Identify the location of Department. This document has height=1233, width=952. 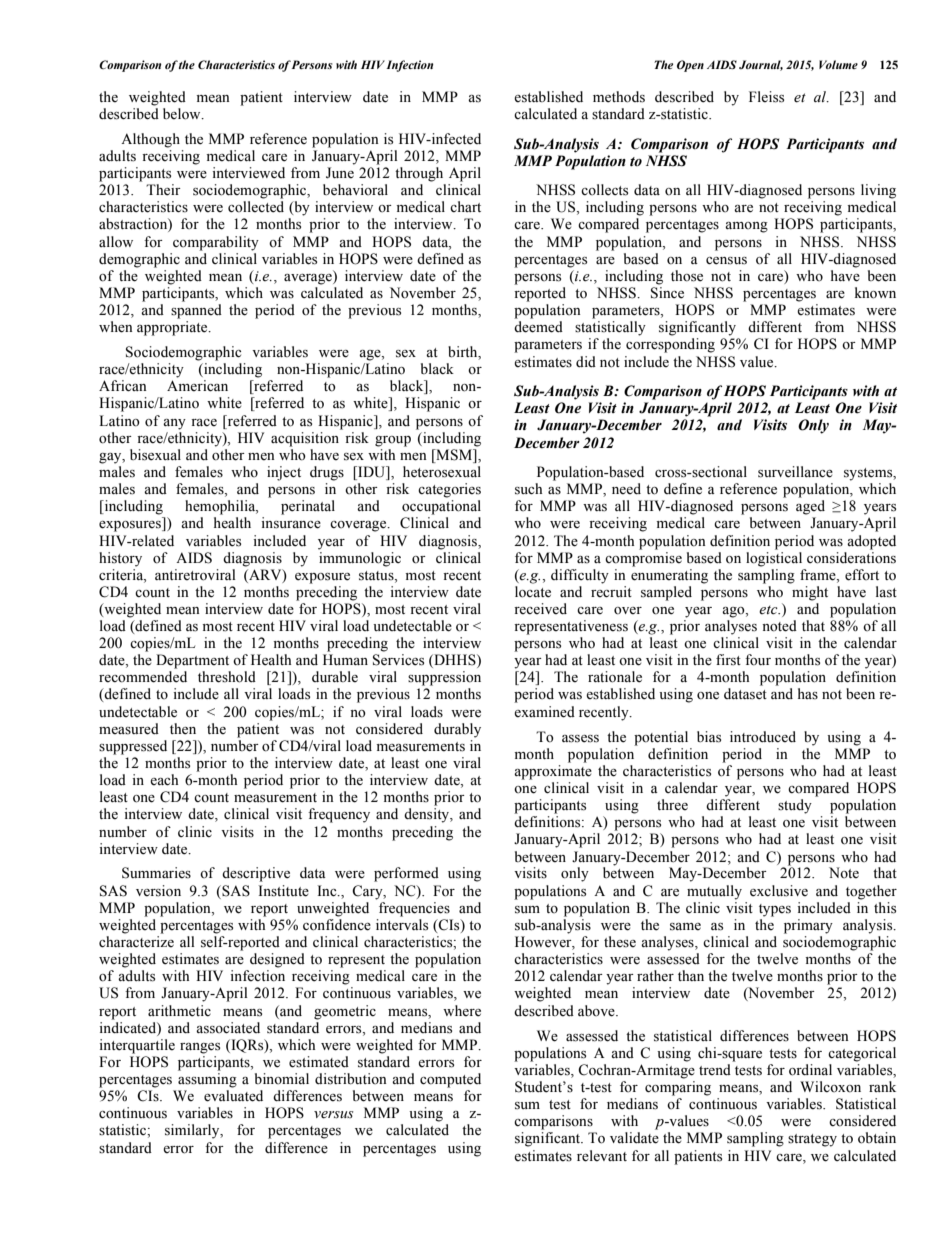
(192, 661).
